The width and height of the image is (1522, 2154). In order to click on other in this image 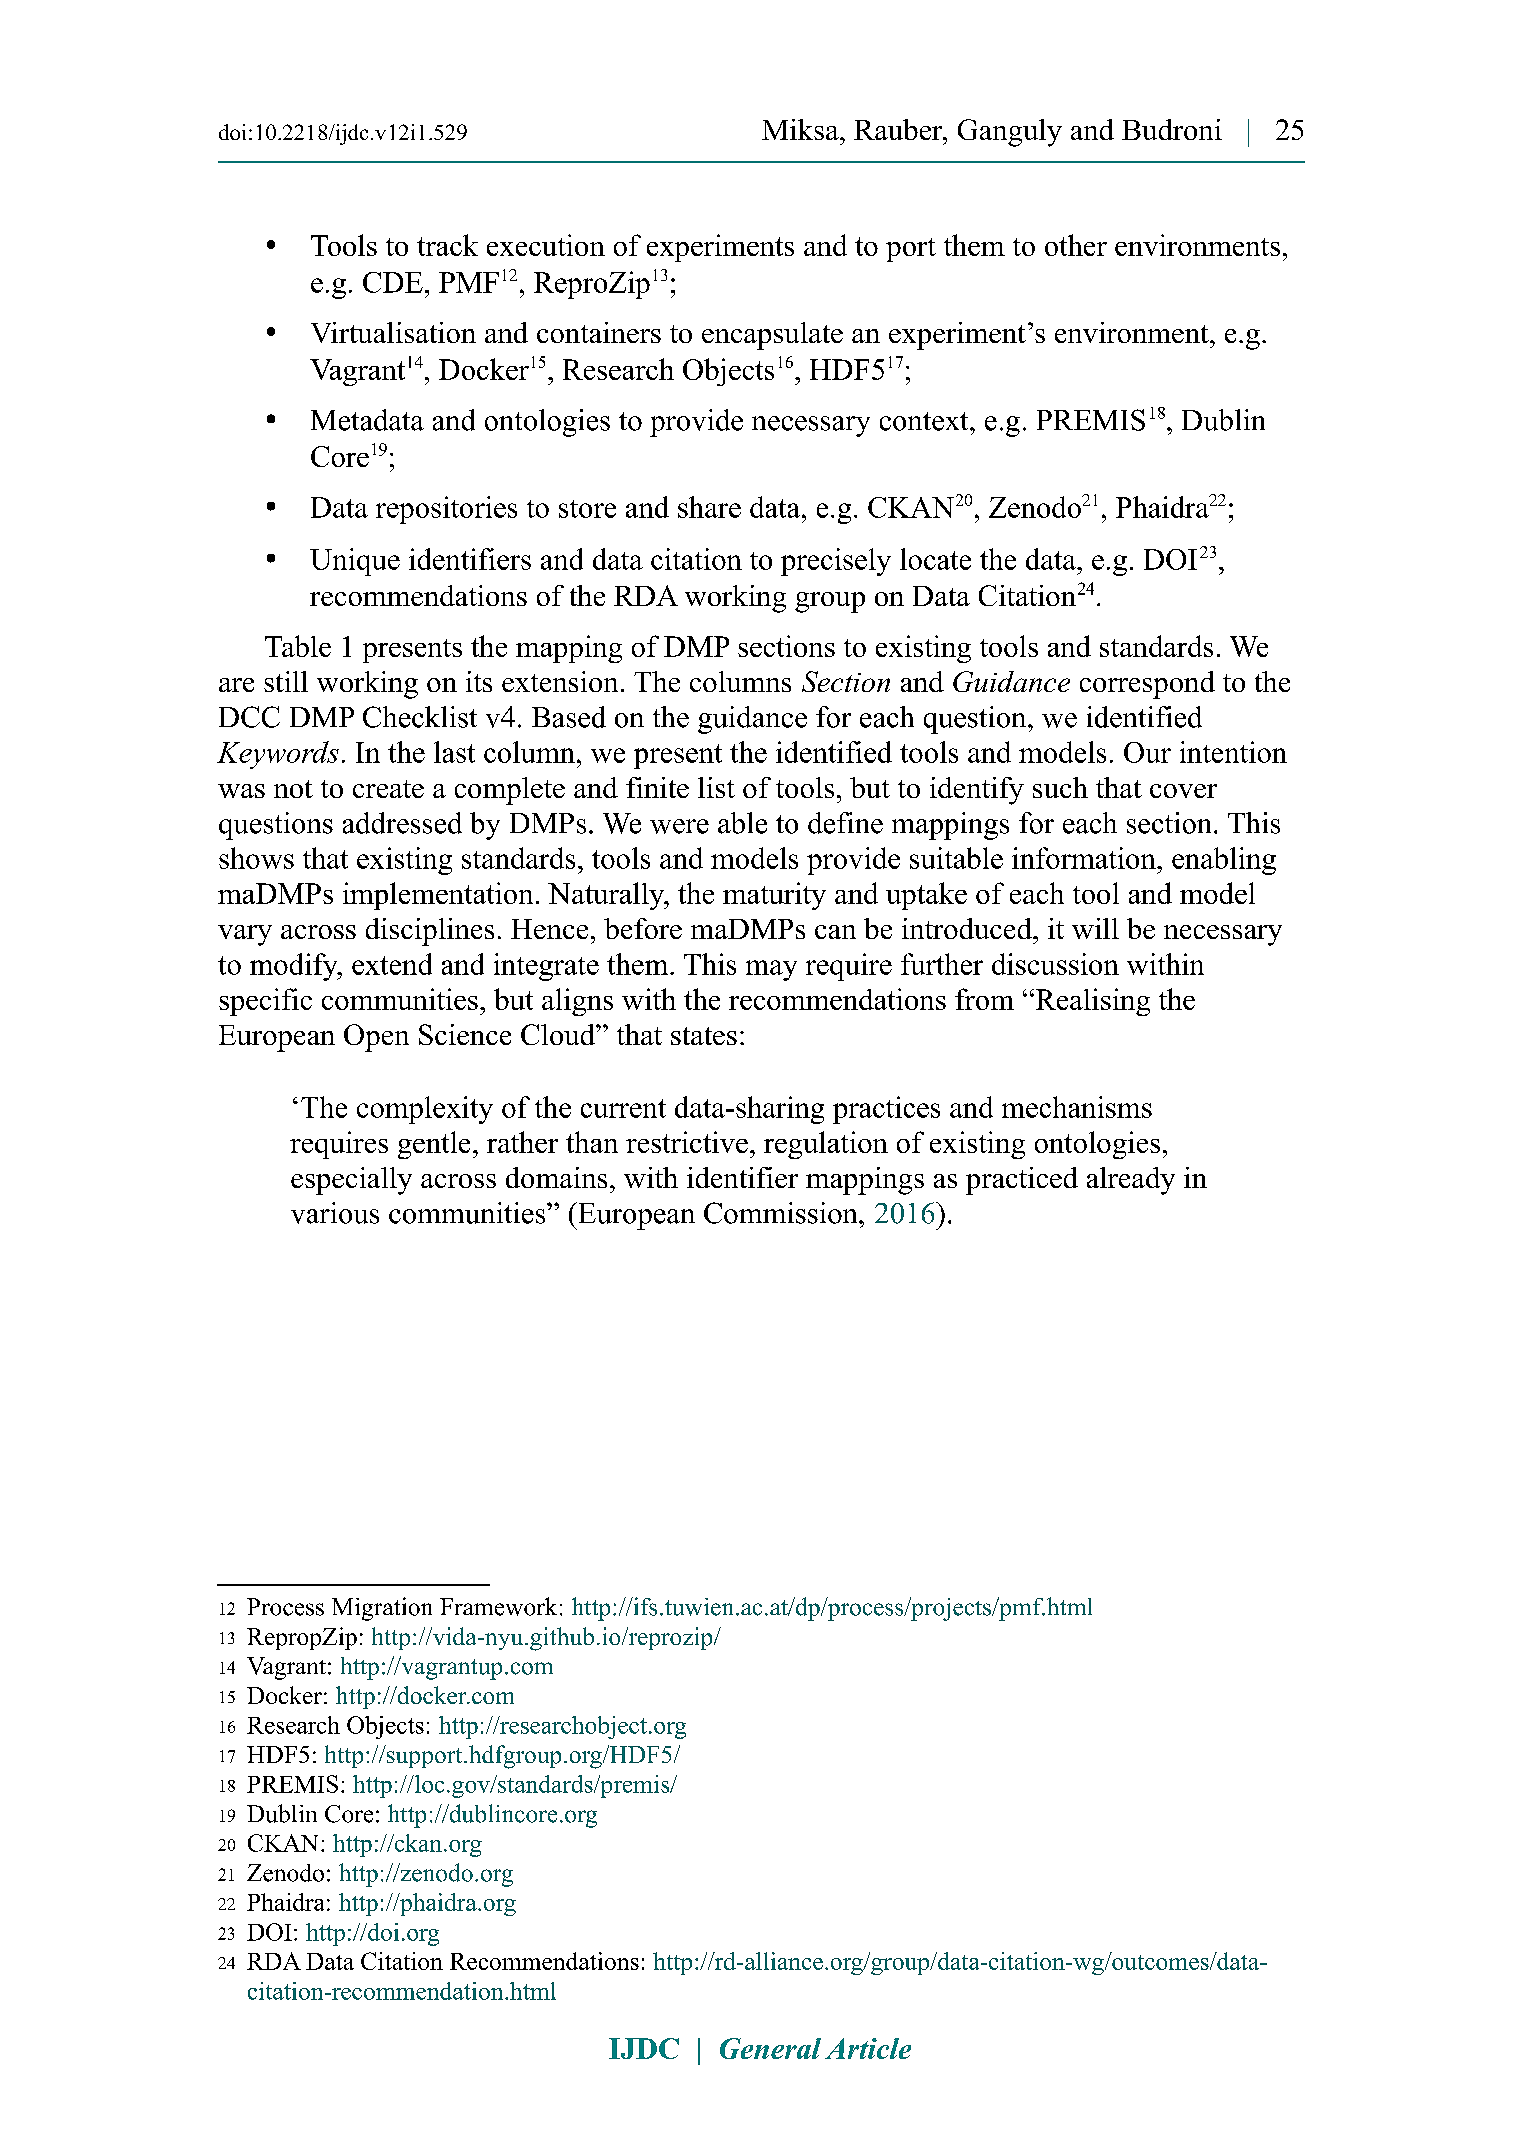, I will do `click(1076, 245)`.
